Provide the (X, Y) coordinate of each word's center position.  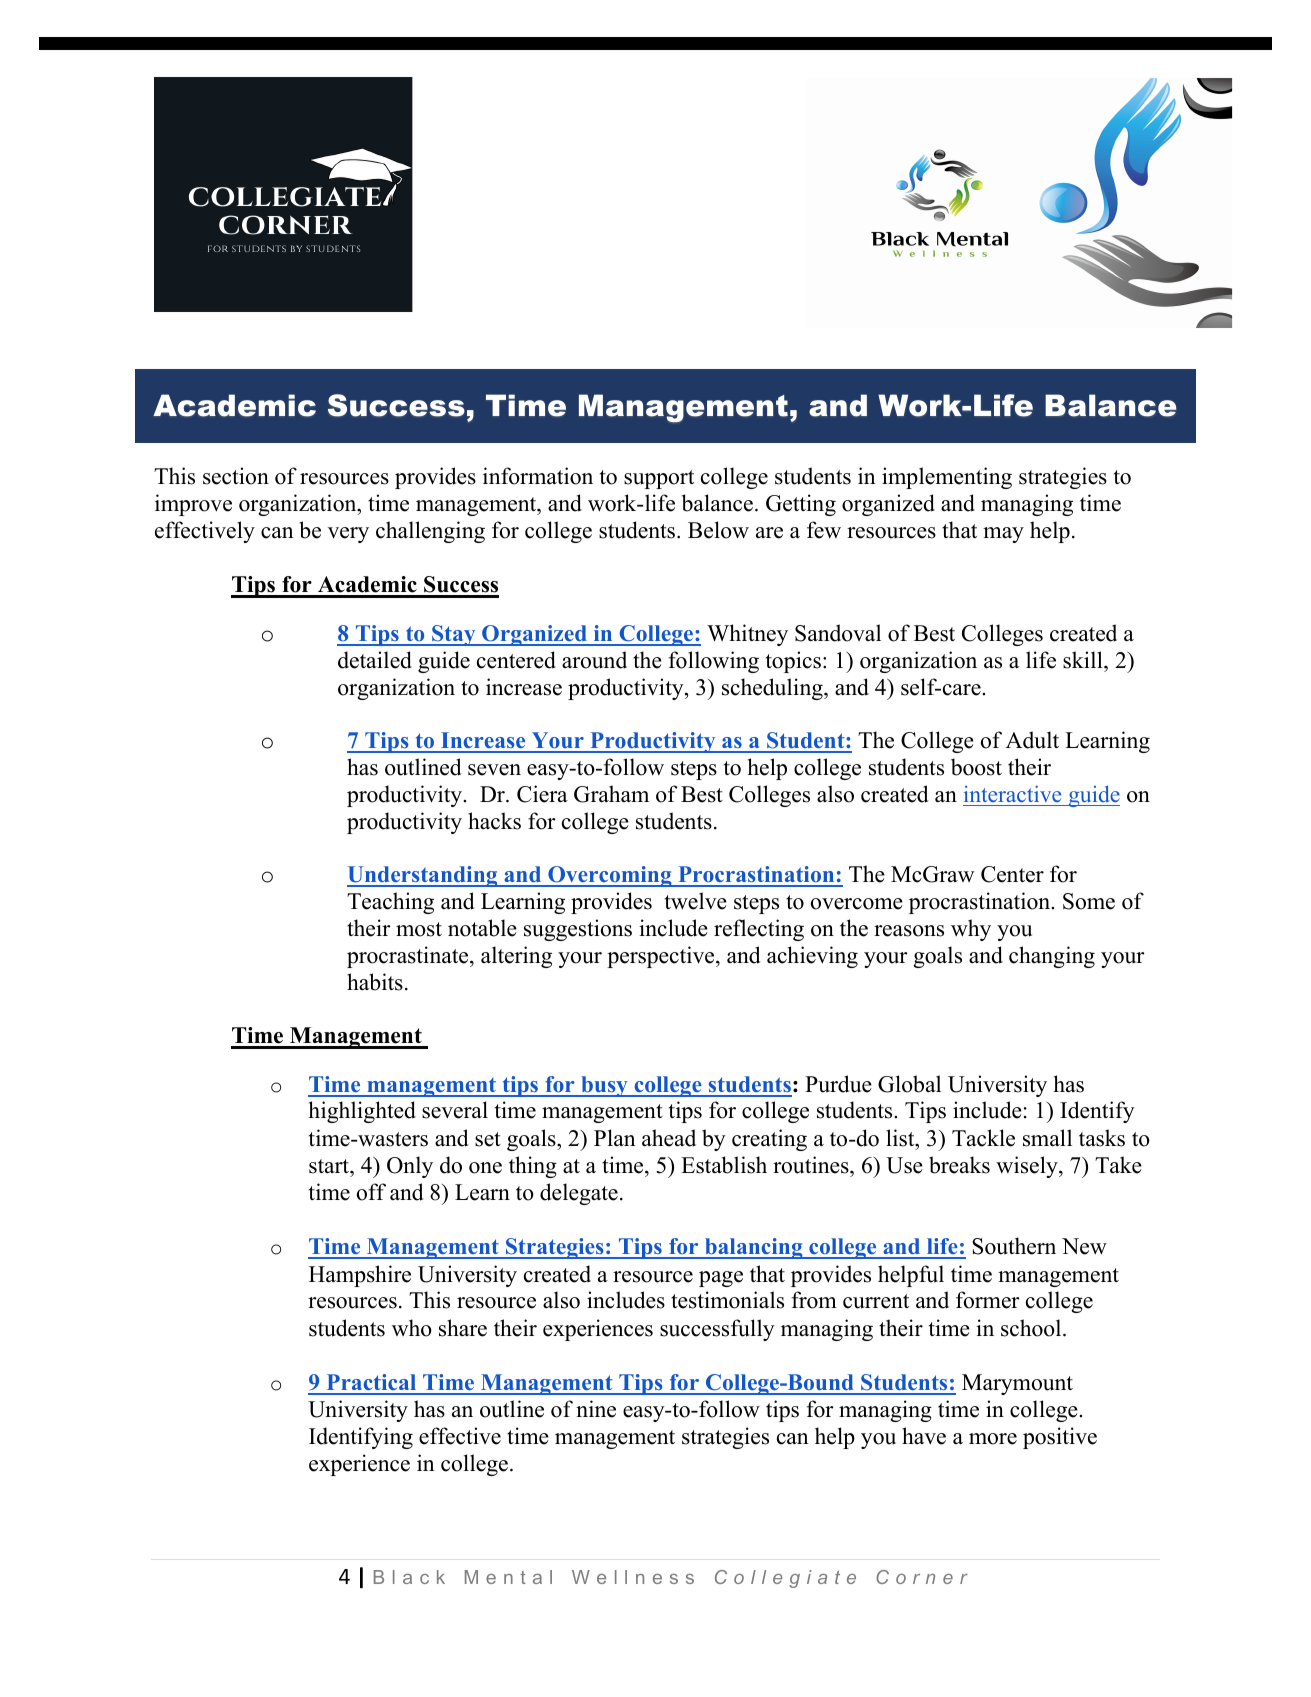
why (971, 930)
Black (409, 1577)
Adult (1032, 740)
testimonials (727, 1300)
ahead (669, 1138)
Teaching (390, 903)
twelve (696, 901)
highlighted (362, 1112)
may (1003, 535)
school (1032, 1328)
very (348, 535)
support (659, 479)
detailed (375, 660)
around (594, 660)
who (412, 1328)
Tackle (983, 1138)
